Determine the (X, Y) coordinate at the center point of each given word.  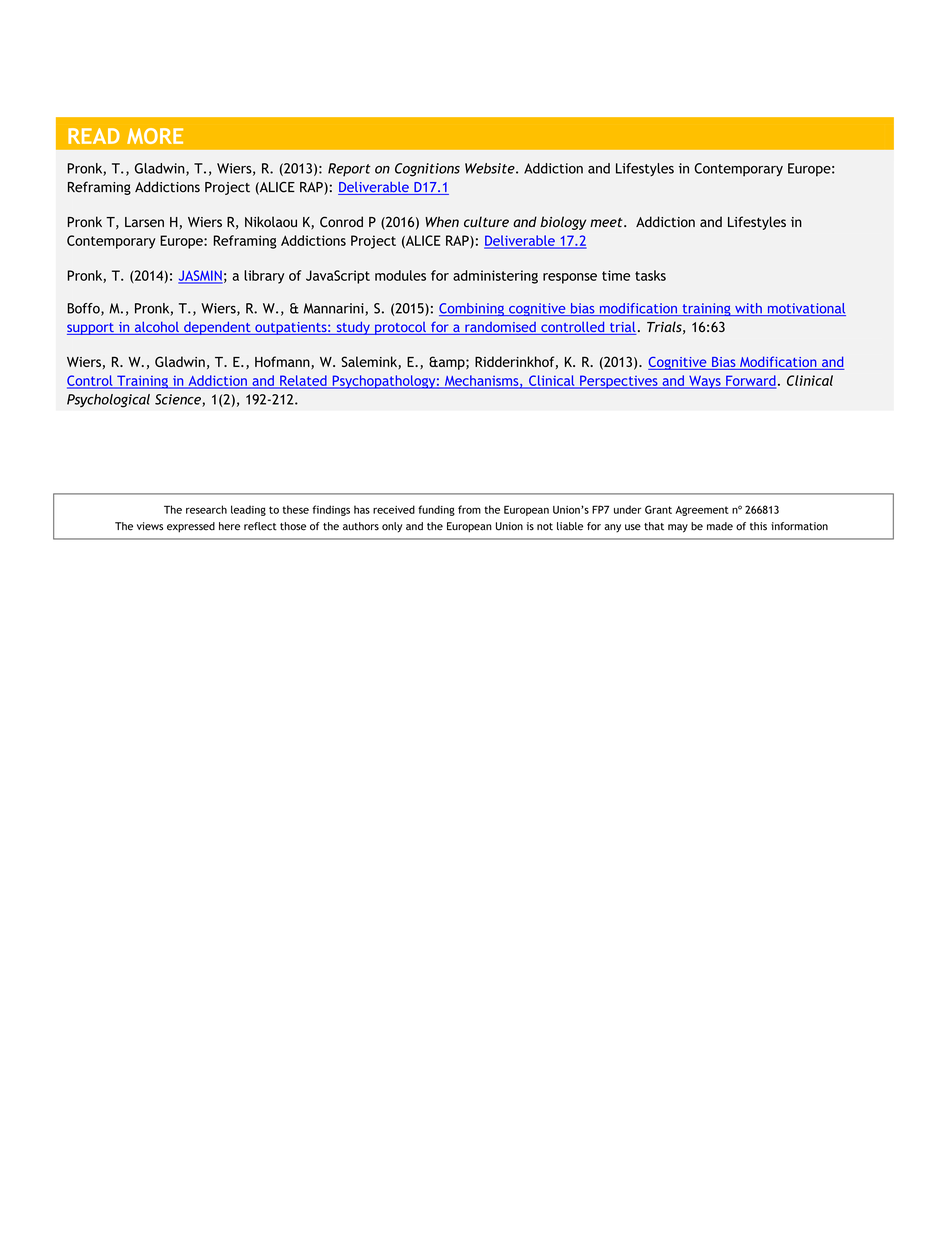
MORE (155, 136)
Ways (705, 382)
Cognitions (427, 170)
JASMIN (200, 276)
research (206, 509)
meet (607, 222)
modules (400, 275)
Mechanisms (481, 381)
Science (179, 400)
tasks (650, 275)
